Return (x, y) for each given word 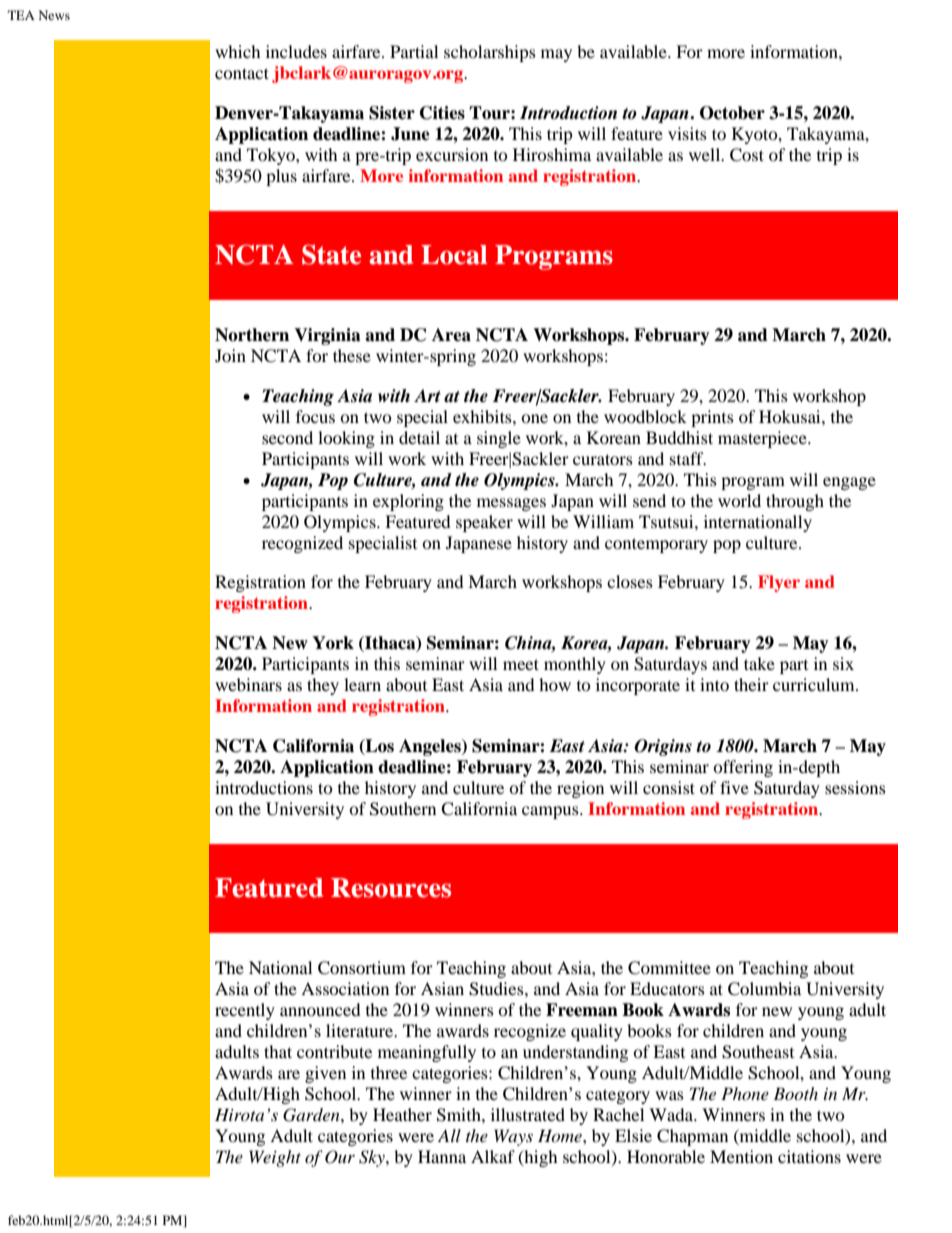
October (732, 113)
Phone (745, 1093)
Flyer (779, 583)
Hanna (442, 1156)
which (238, 51)
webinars (248, 684)
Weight (275, 1158)
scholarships (490, 53)
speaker (484, 523)
